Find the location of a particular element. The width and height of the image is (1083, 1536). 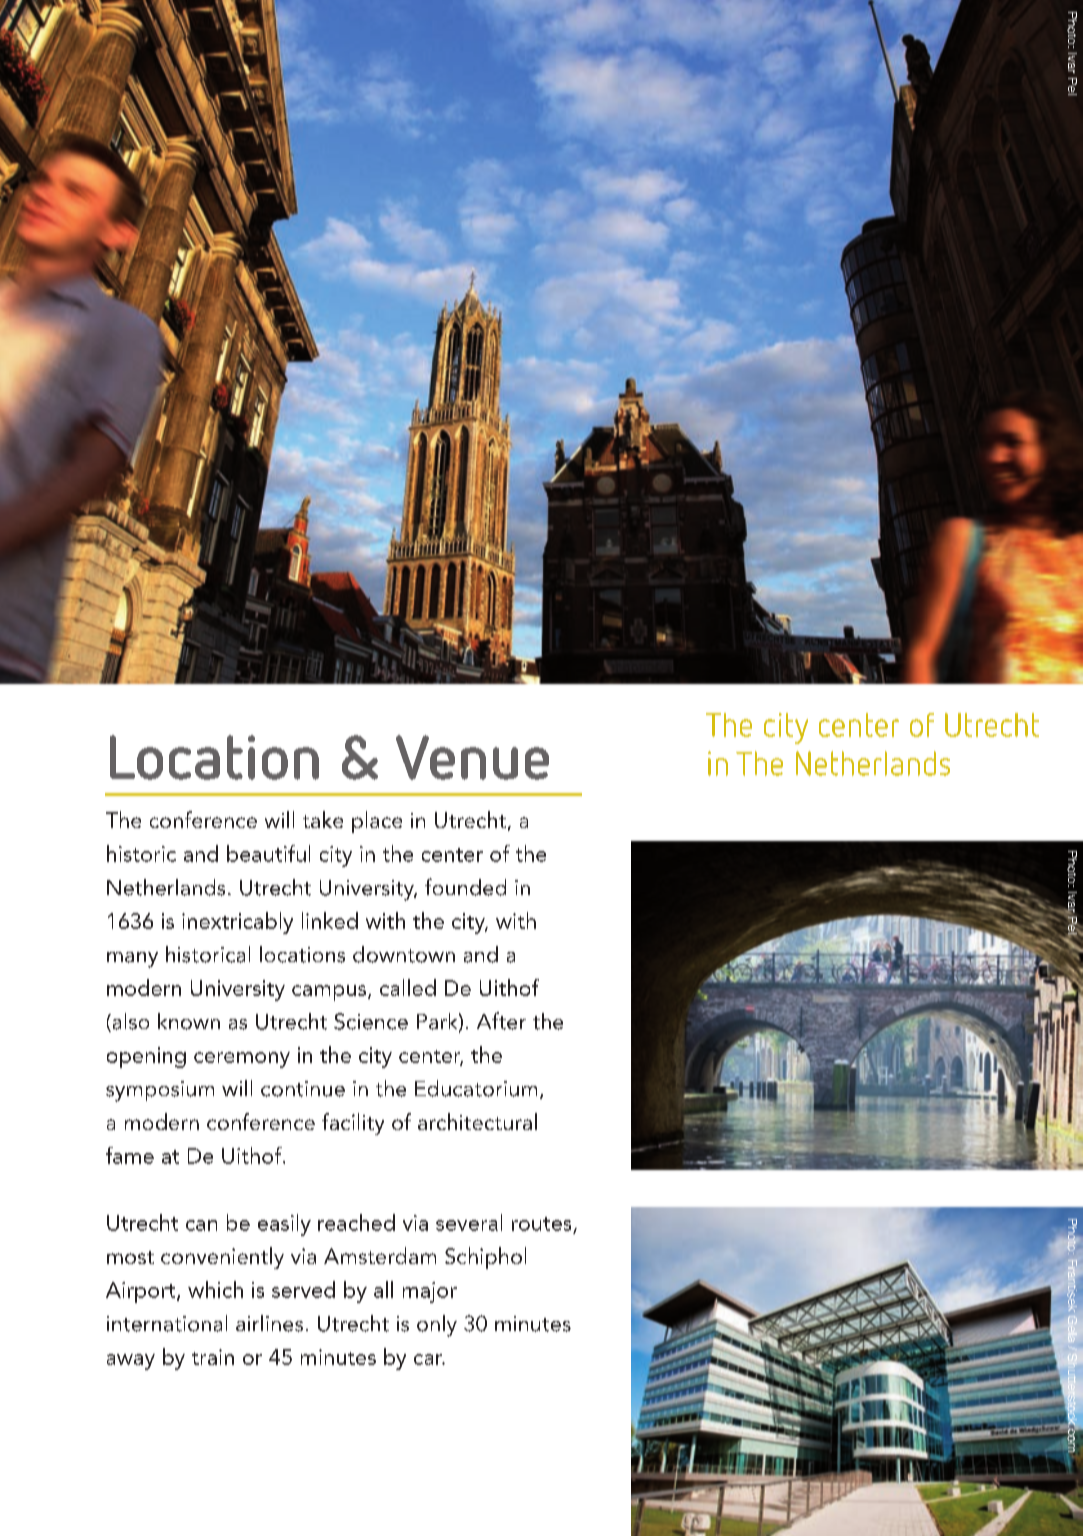

beautiful is located at coordinates (268, 853).
